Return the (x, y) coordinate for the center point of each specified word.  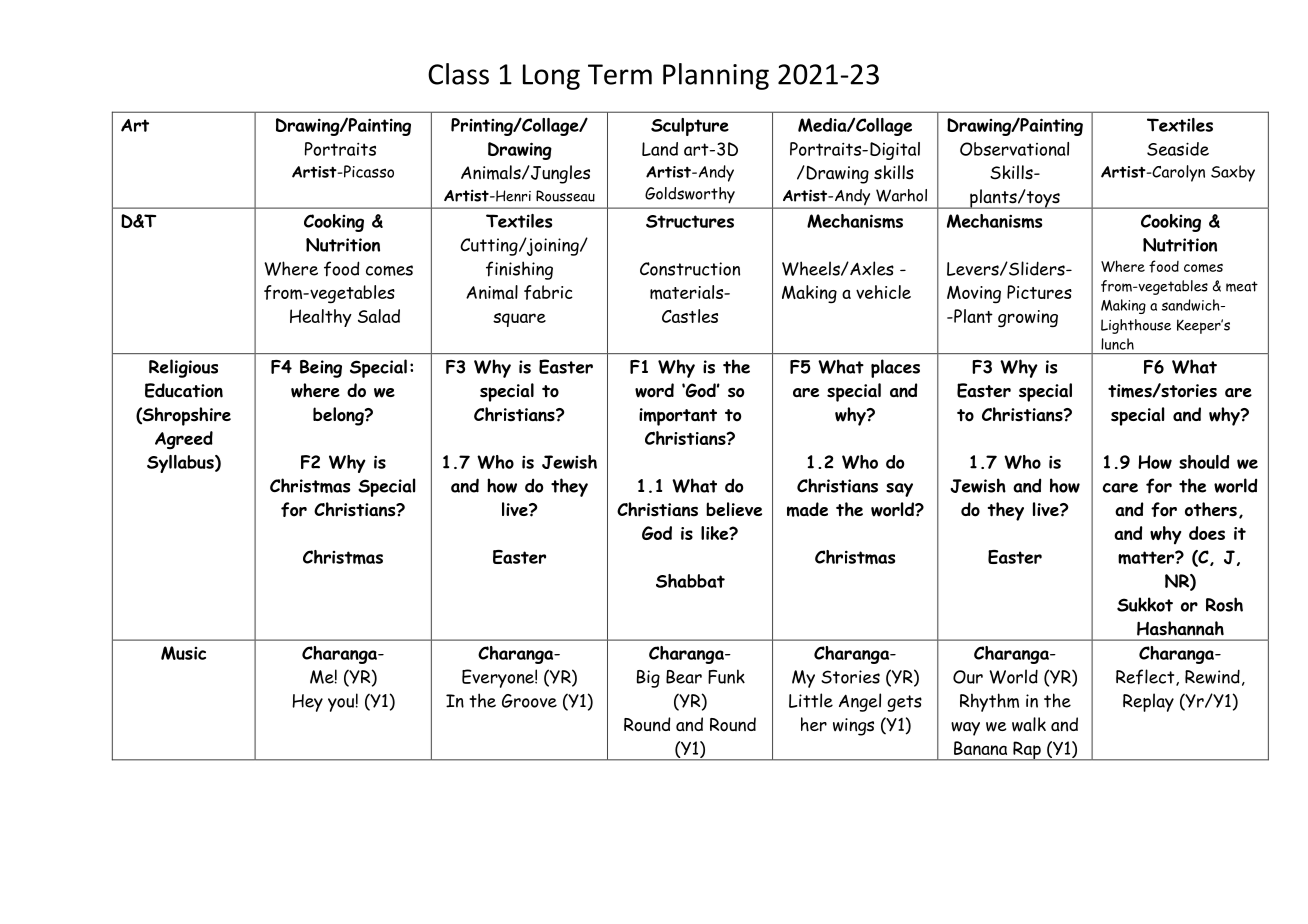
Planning (716, 76)
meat (1242, 286)
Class (458, 74)
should (1204, 462)
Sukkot (1145, 604)
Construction (690, 269)
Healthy (321, 318)
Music (183, 653)
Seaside (1178, 149)
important (678, 417)
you (341, 705)
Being (321, 369)
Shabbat (690, 581)
